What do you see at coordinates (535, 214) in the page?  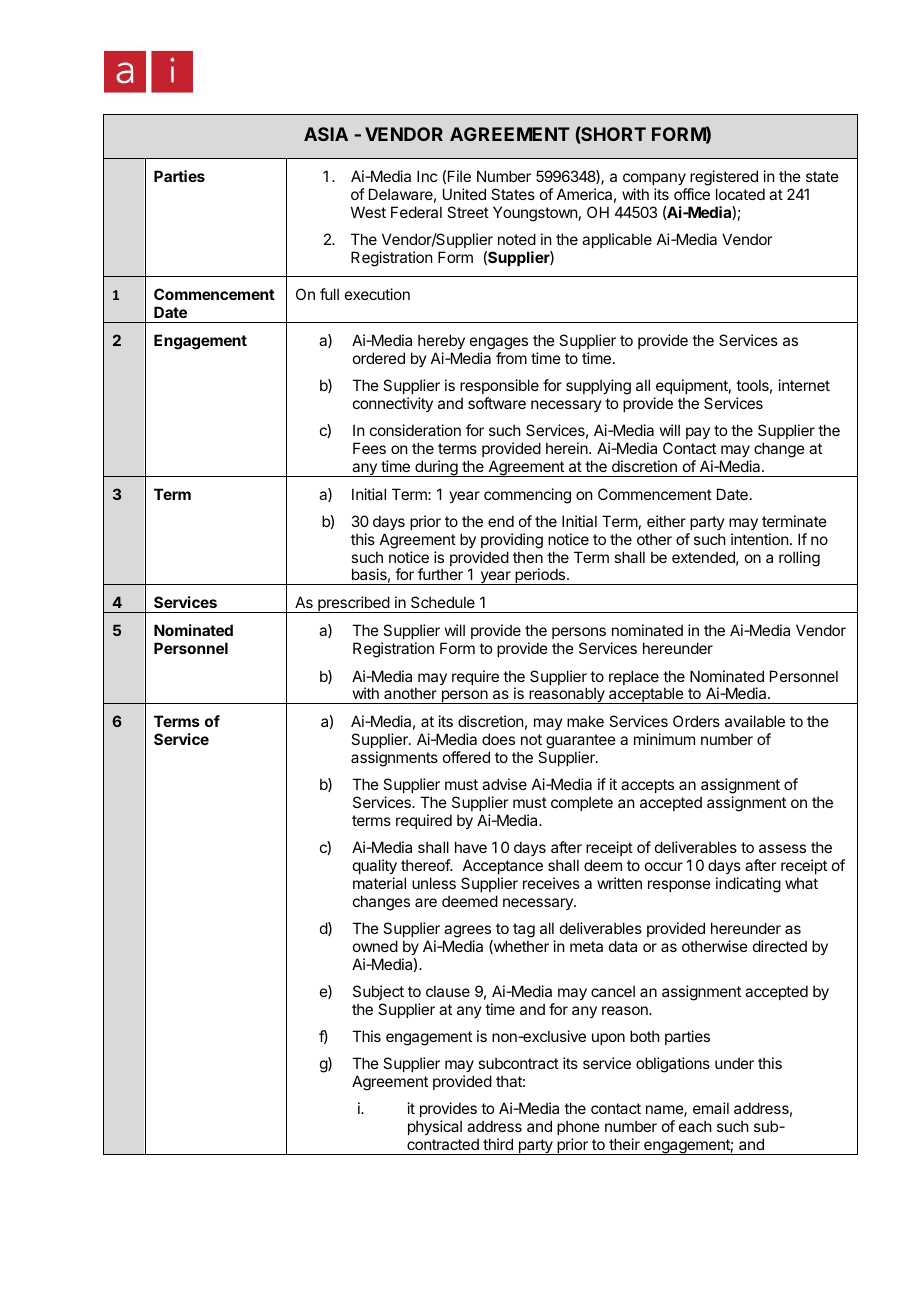 I see `Youngstown` at bounding box center [535, 214].
